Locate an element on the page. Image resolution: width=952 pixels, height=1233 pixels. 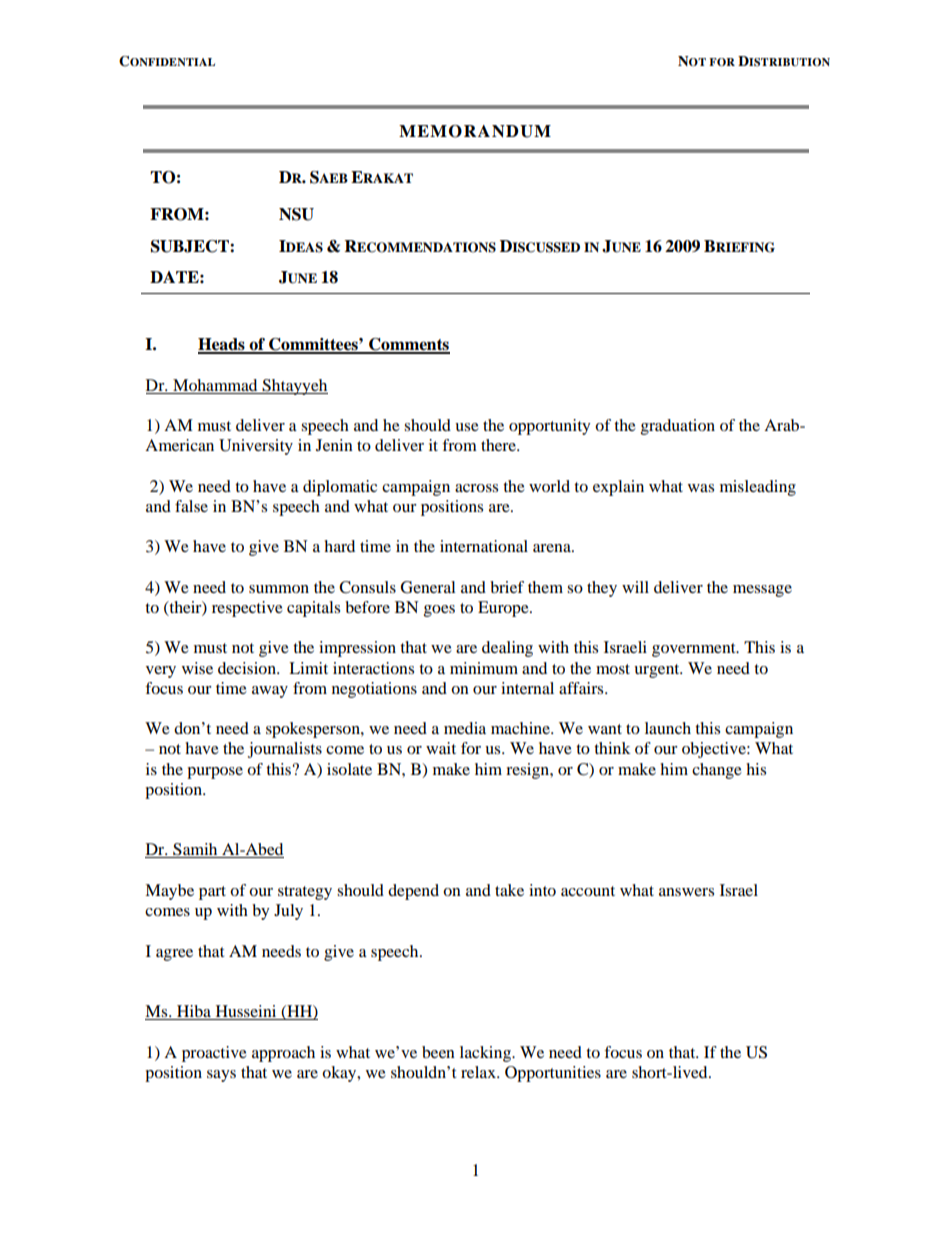
proactive is located at coordinates (214, 1054).
